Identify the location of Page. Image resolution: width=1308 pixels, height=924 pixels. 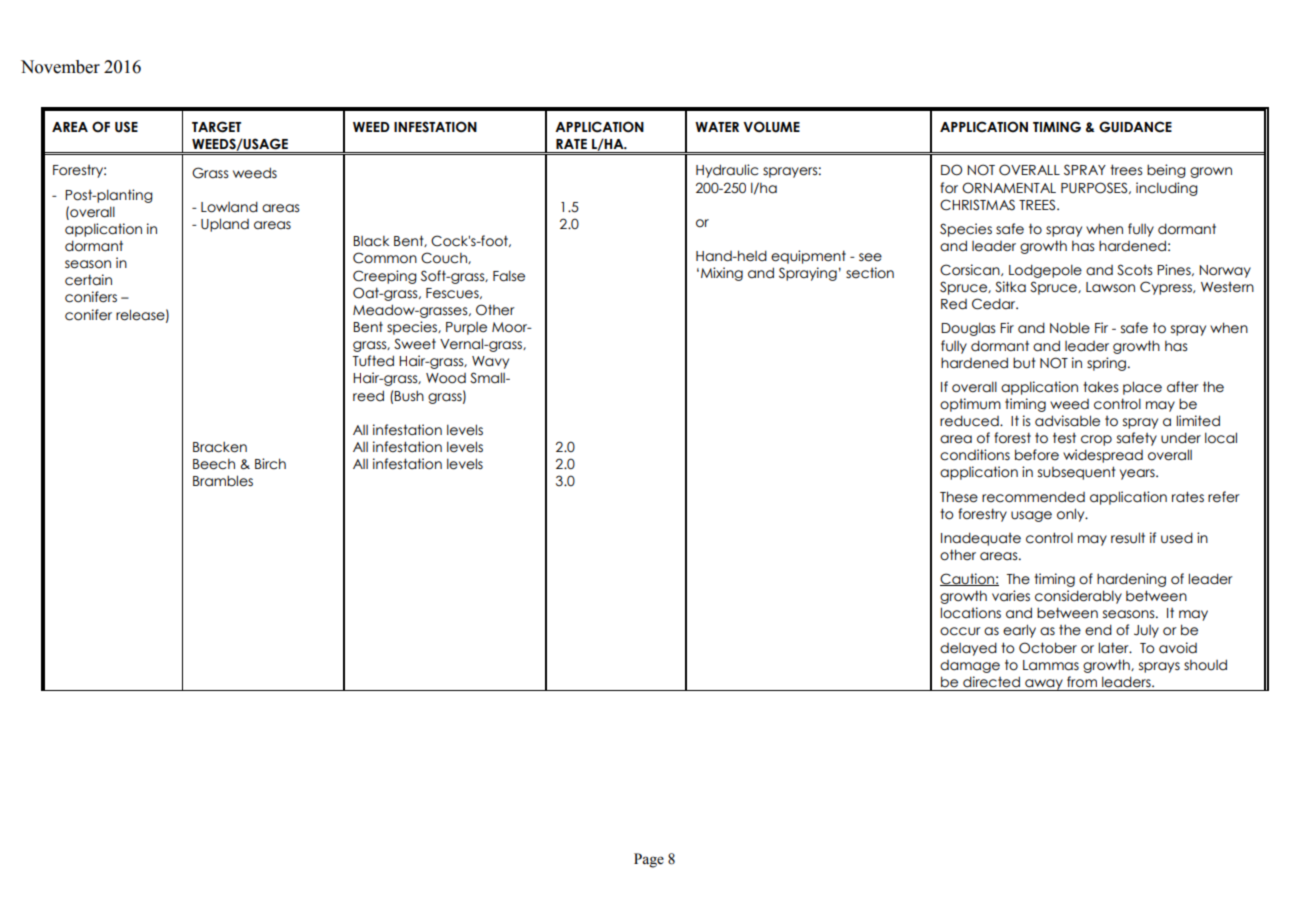
(649, 860).
